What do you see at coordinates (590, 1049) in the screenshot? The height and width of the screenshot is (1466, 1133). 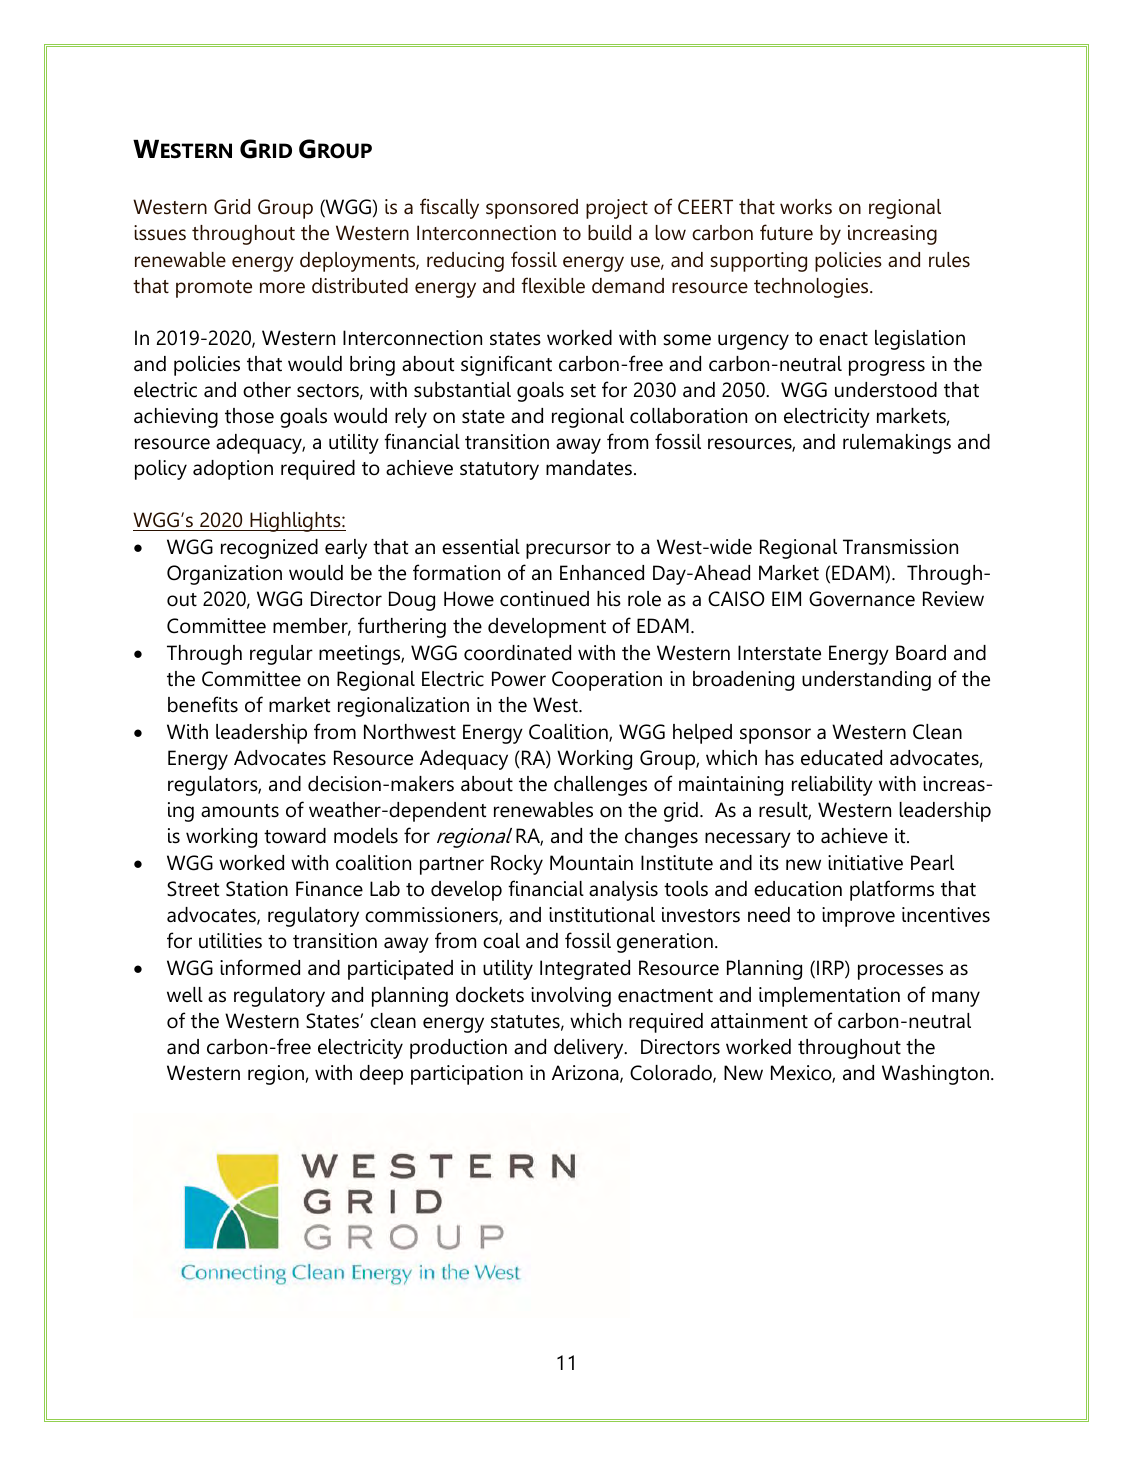 I see `delivery` at bounding box center [590, 1049].
